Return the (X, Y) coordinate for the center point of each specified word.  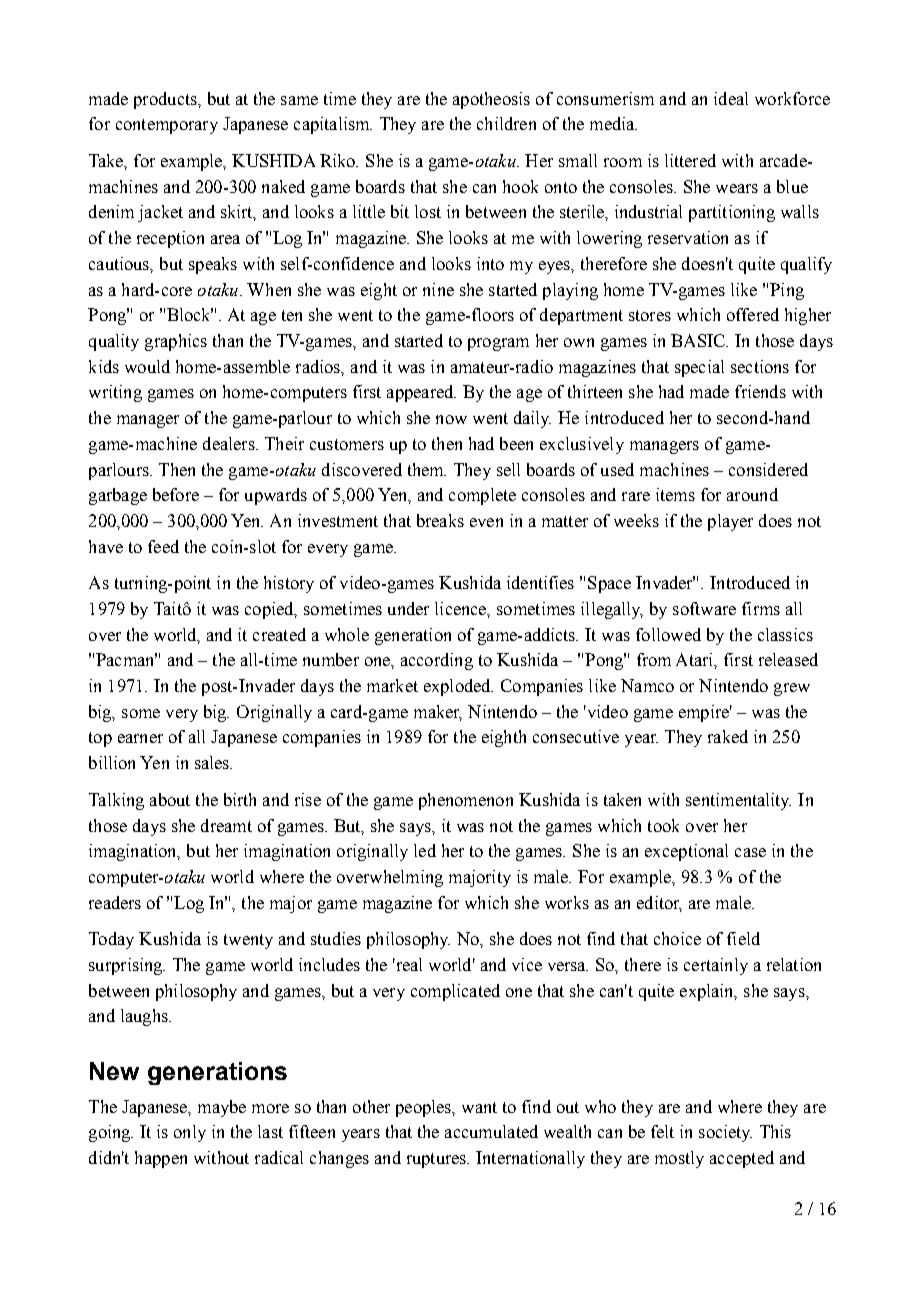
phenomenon (466, 801)
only (190, 1133)
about (170, 799)
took (663, 825)
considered (768, 469)
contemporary (167, 126)
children (506, 123)
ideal (731, 98)
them (427, 469)
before (176, 494)
